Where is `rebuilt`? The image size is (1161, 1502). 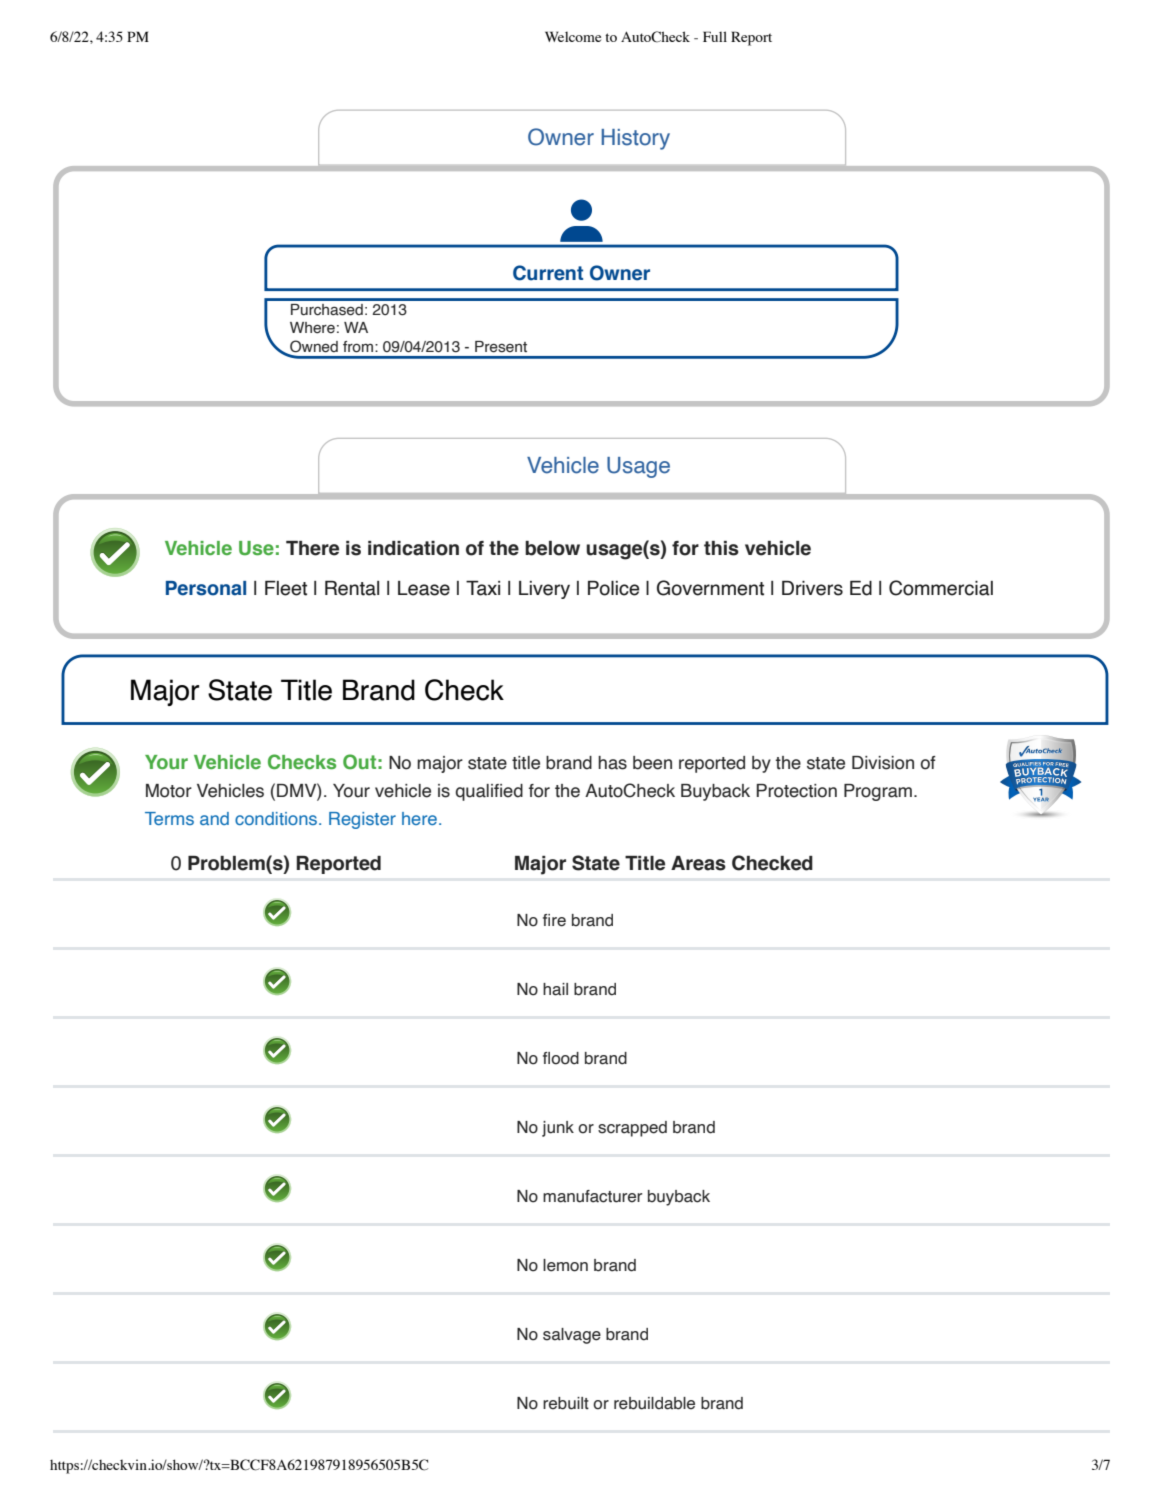 rebuilt is located at coordinates (566, 1403).
